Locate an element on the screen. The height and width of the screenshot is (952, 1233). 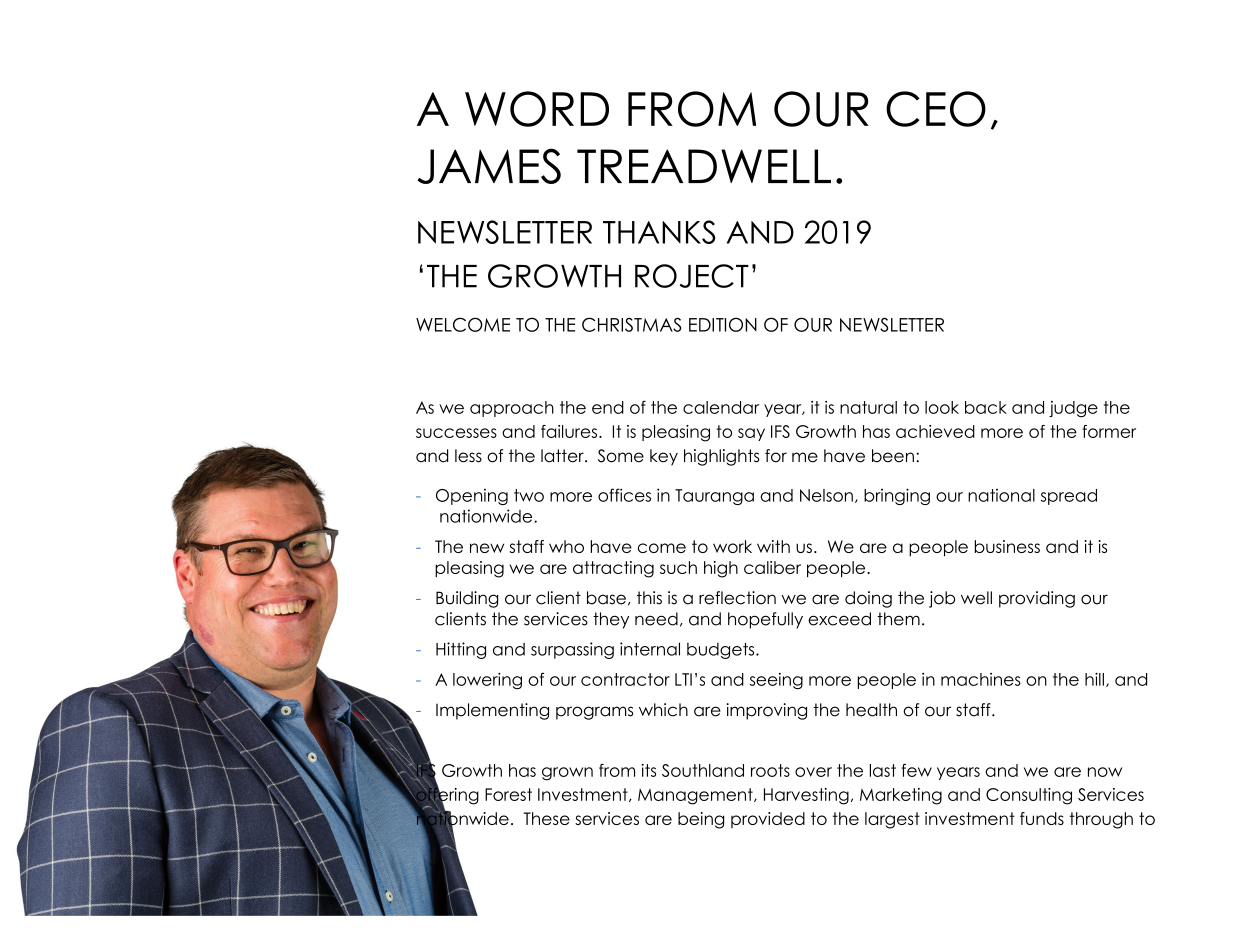
CHRISTMAS is located at coordinates (632, 324).
